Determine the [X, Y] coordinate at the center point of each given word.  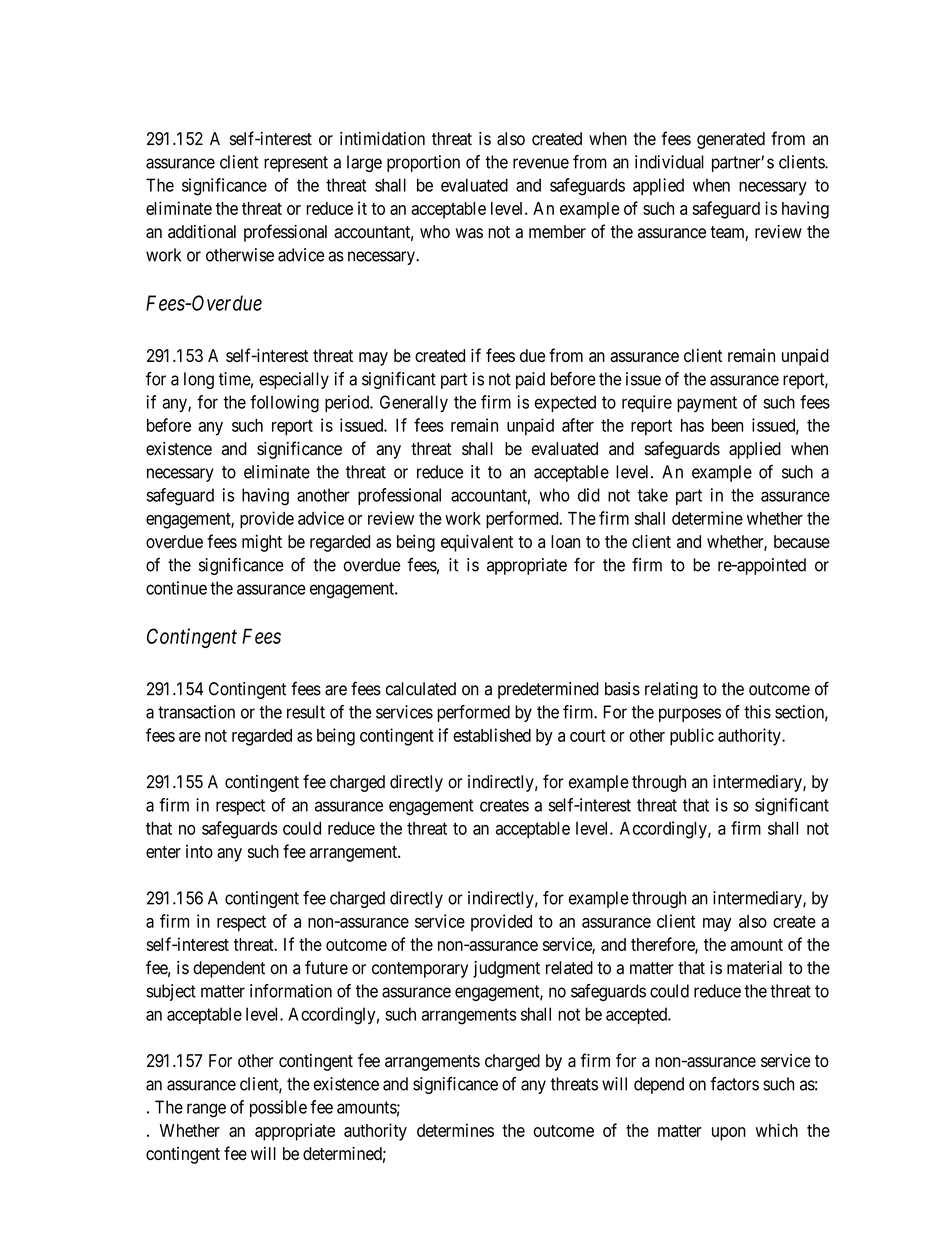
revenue [541, 163]
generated [731, 140]
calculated [421, 689]
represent [296, 164]
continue [176, 588]
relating [671, 690]
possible [278, 1108]
